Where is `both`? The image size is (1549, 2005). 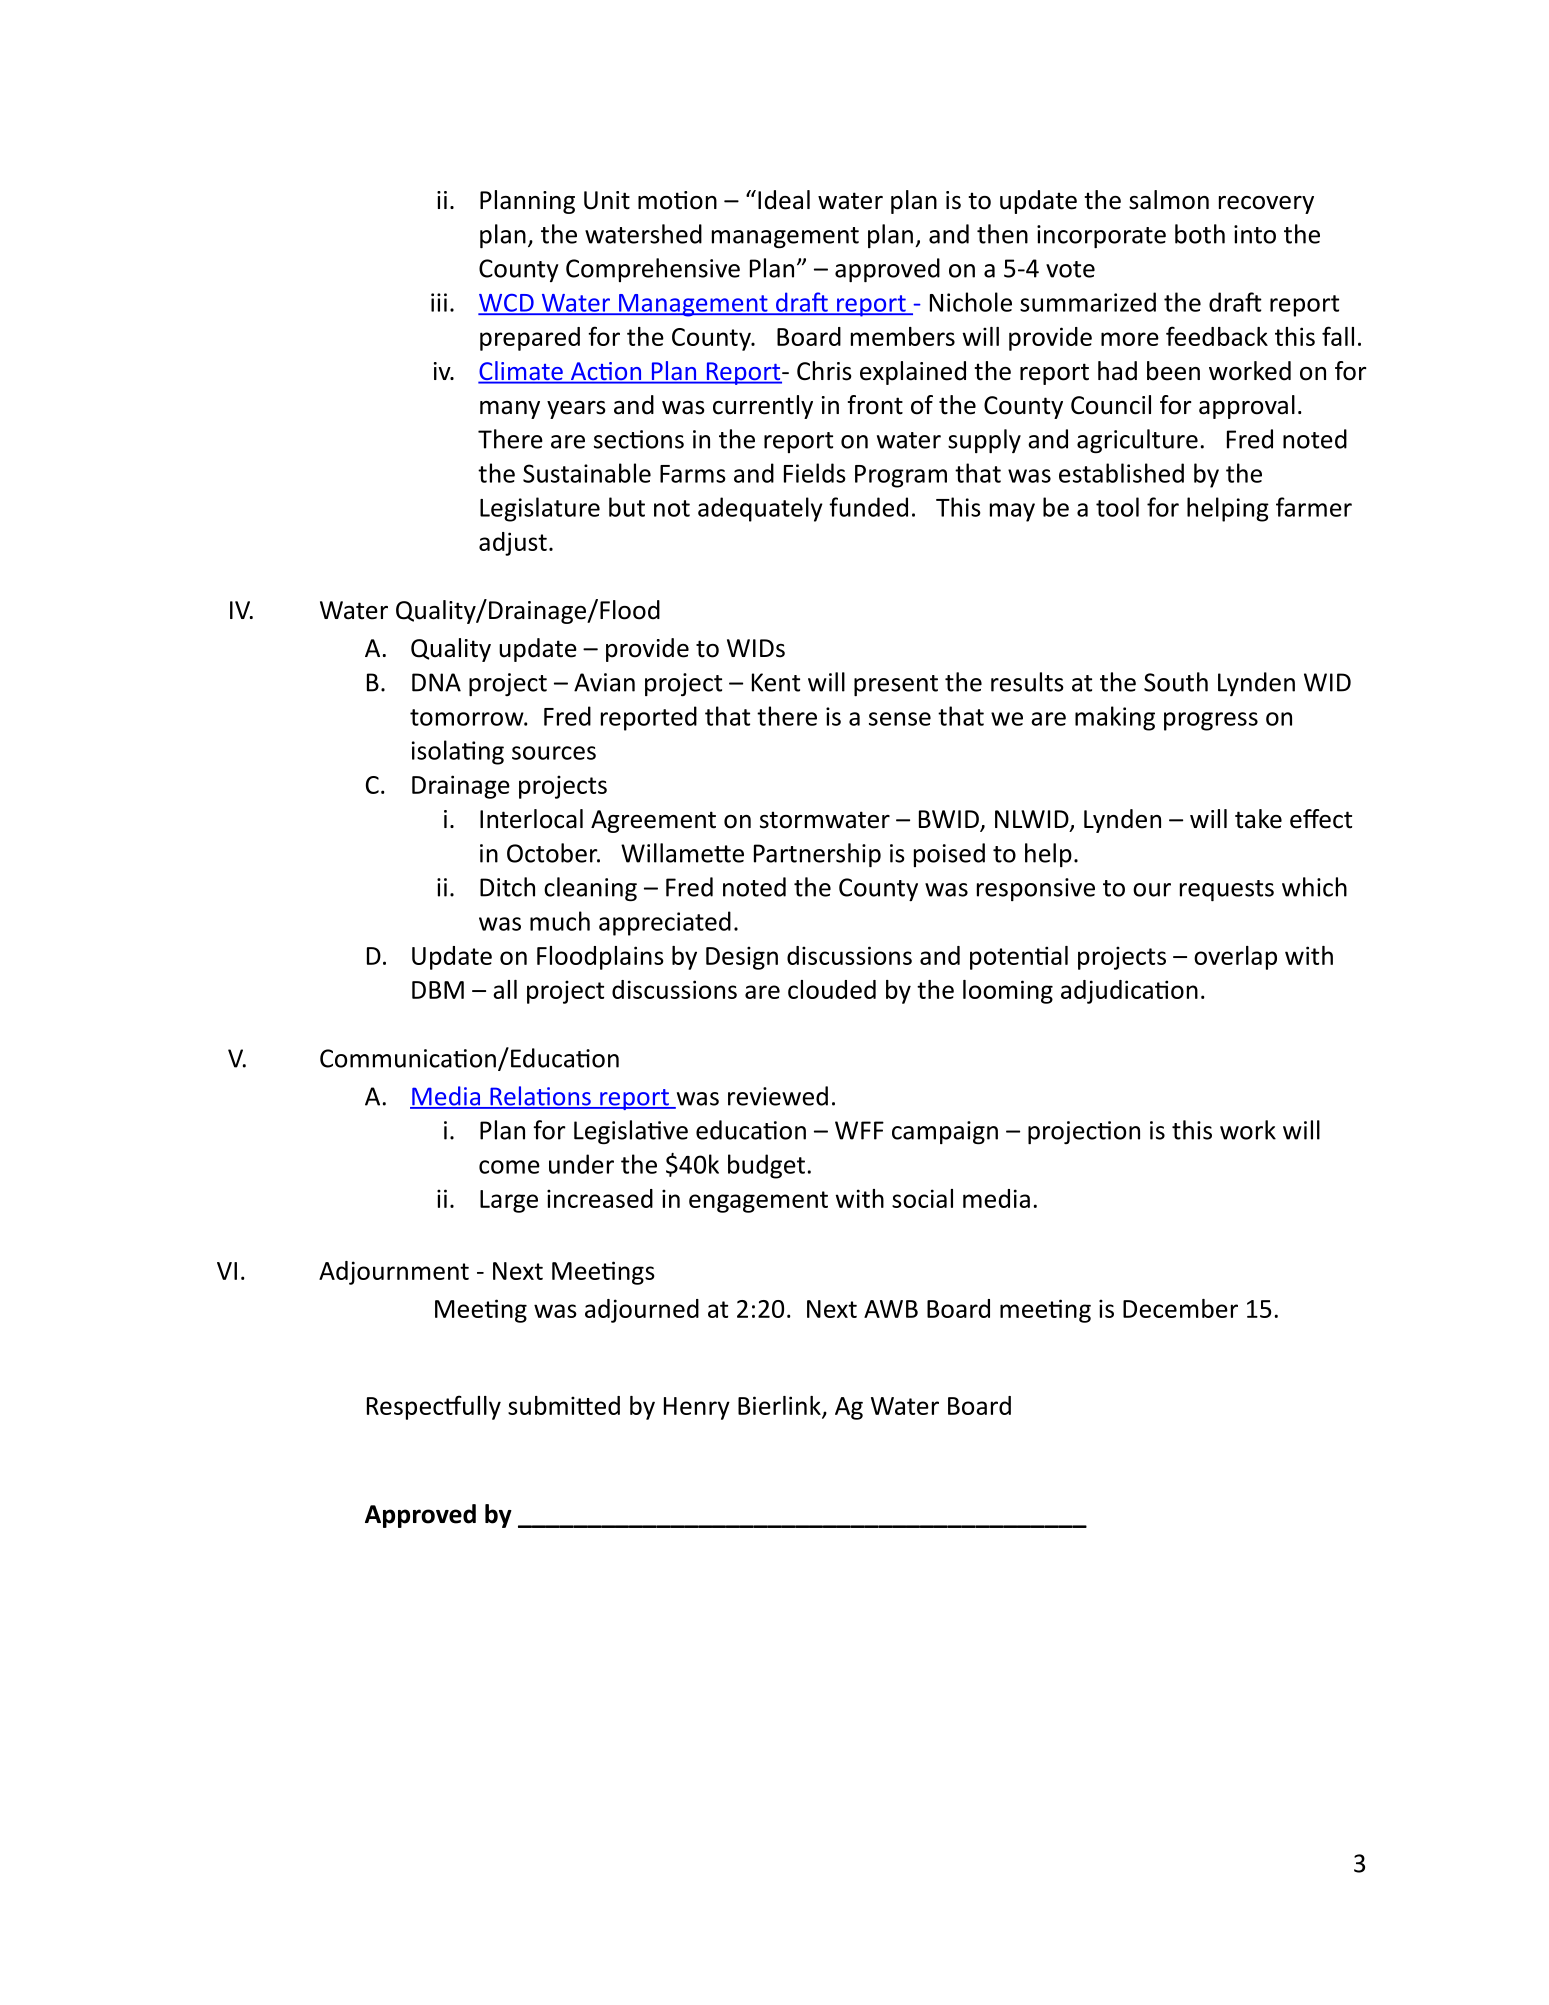
both is located at coordinates (1200, 234).
